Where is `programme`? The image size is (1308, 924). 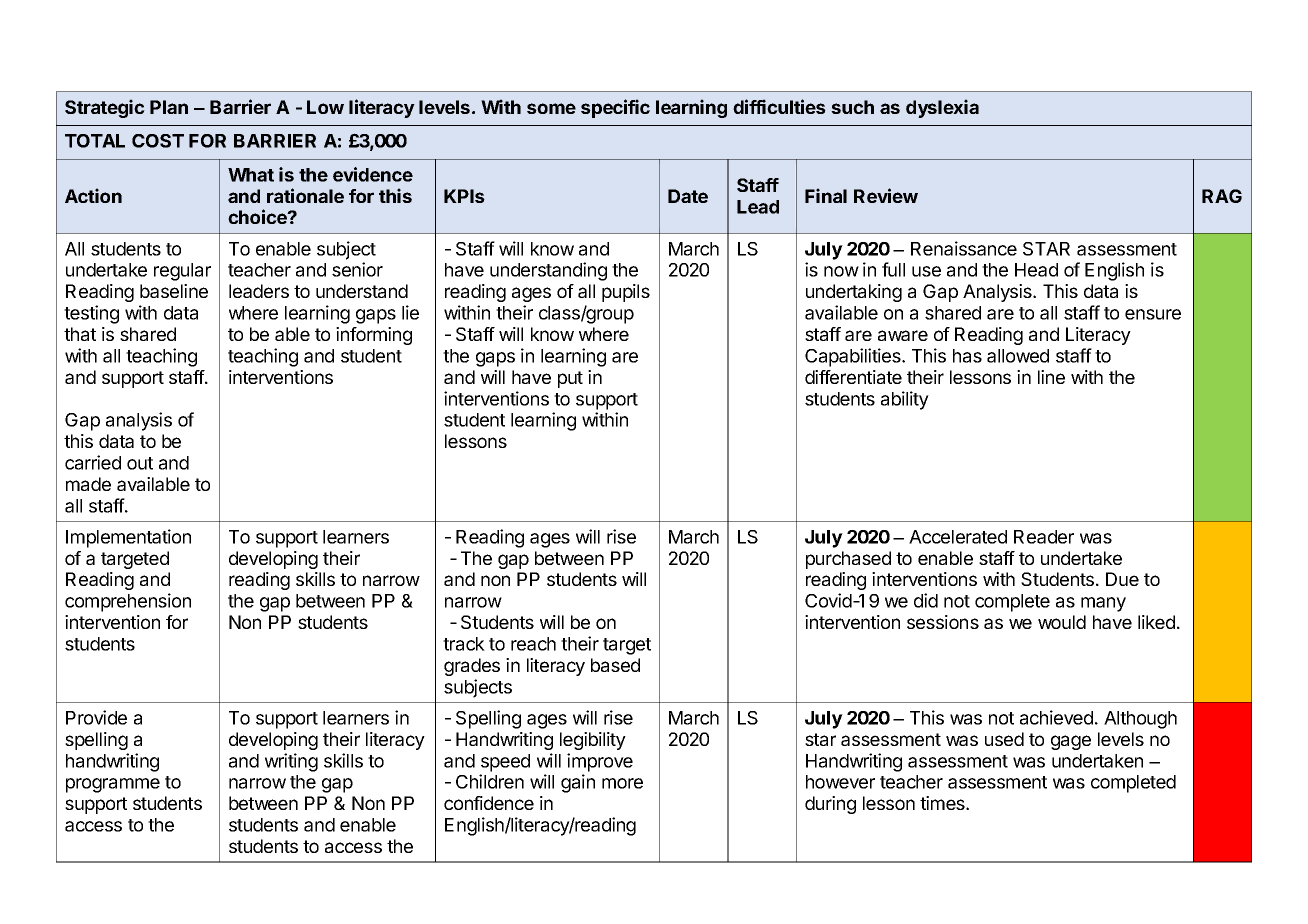
programme is located at coordinates (113, 785).
